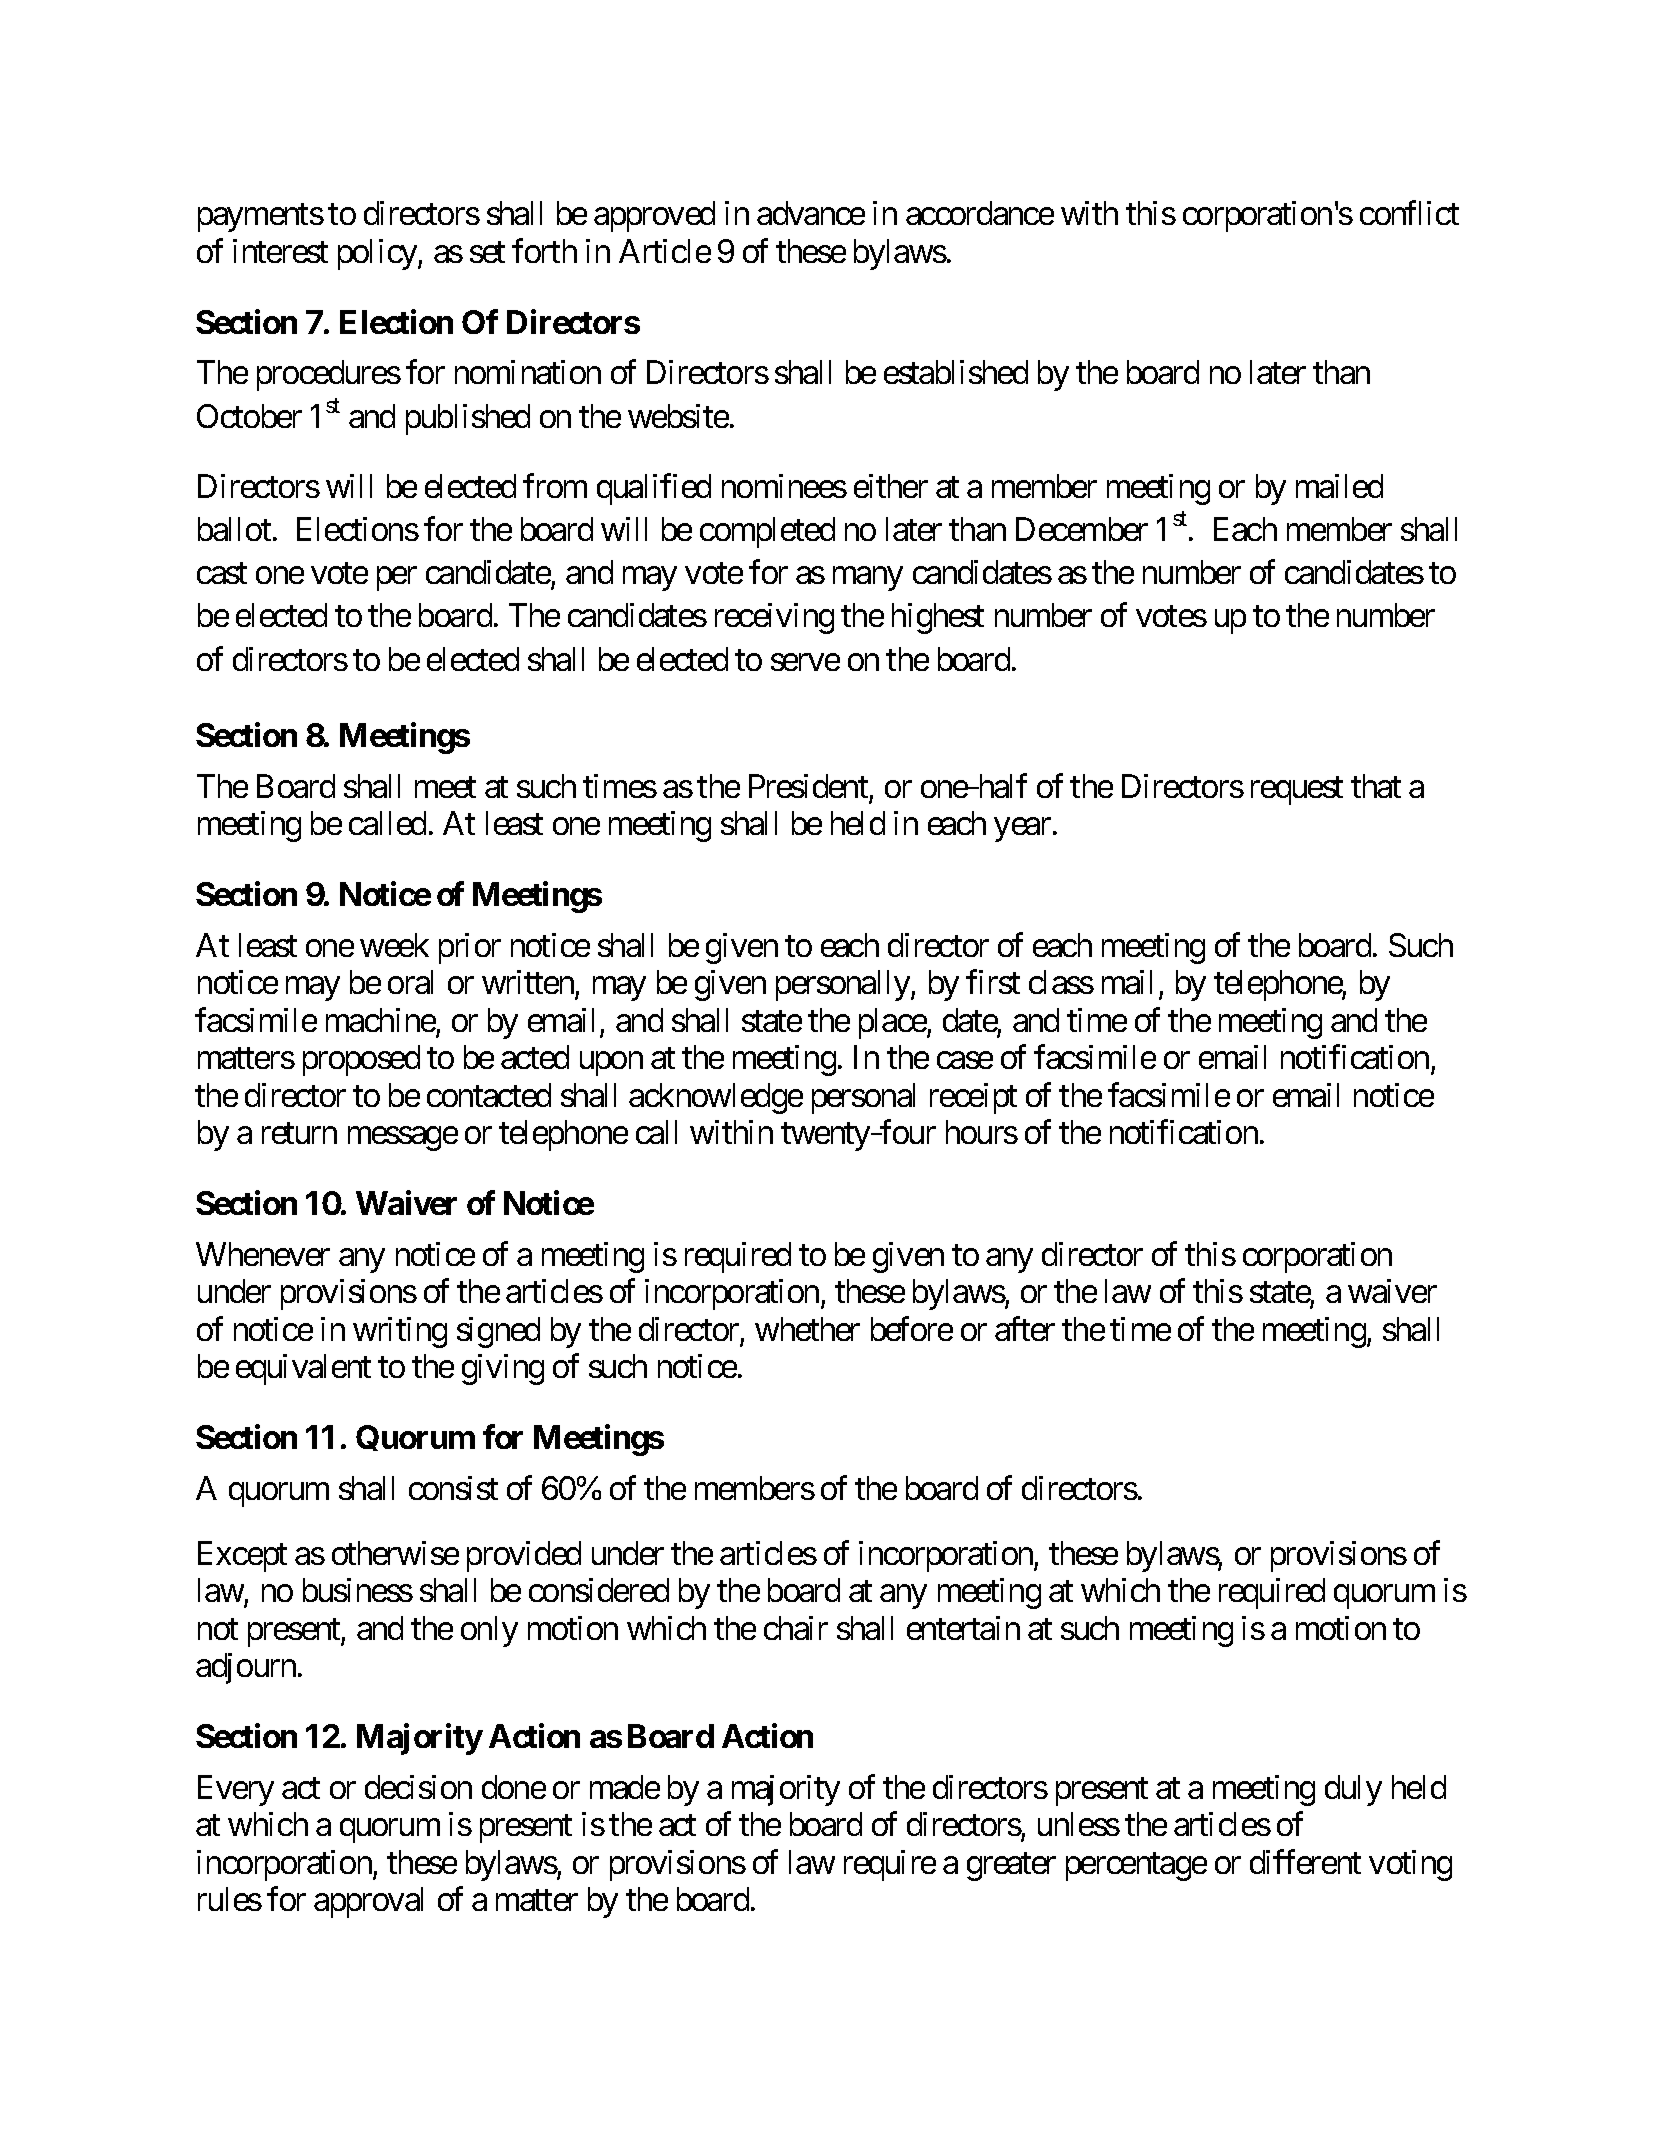 The height and width of the document is (2154, 1664). What do you see at coordinates (1409, 213) in the document?
I see `conflict` at bounding box center [1409, 213].
